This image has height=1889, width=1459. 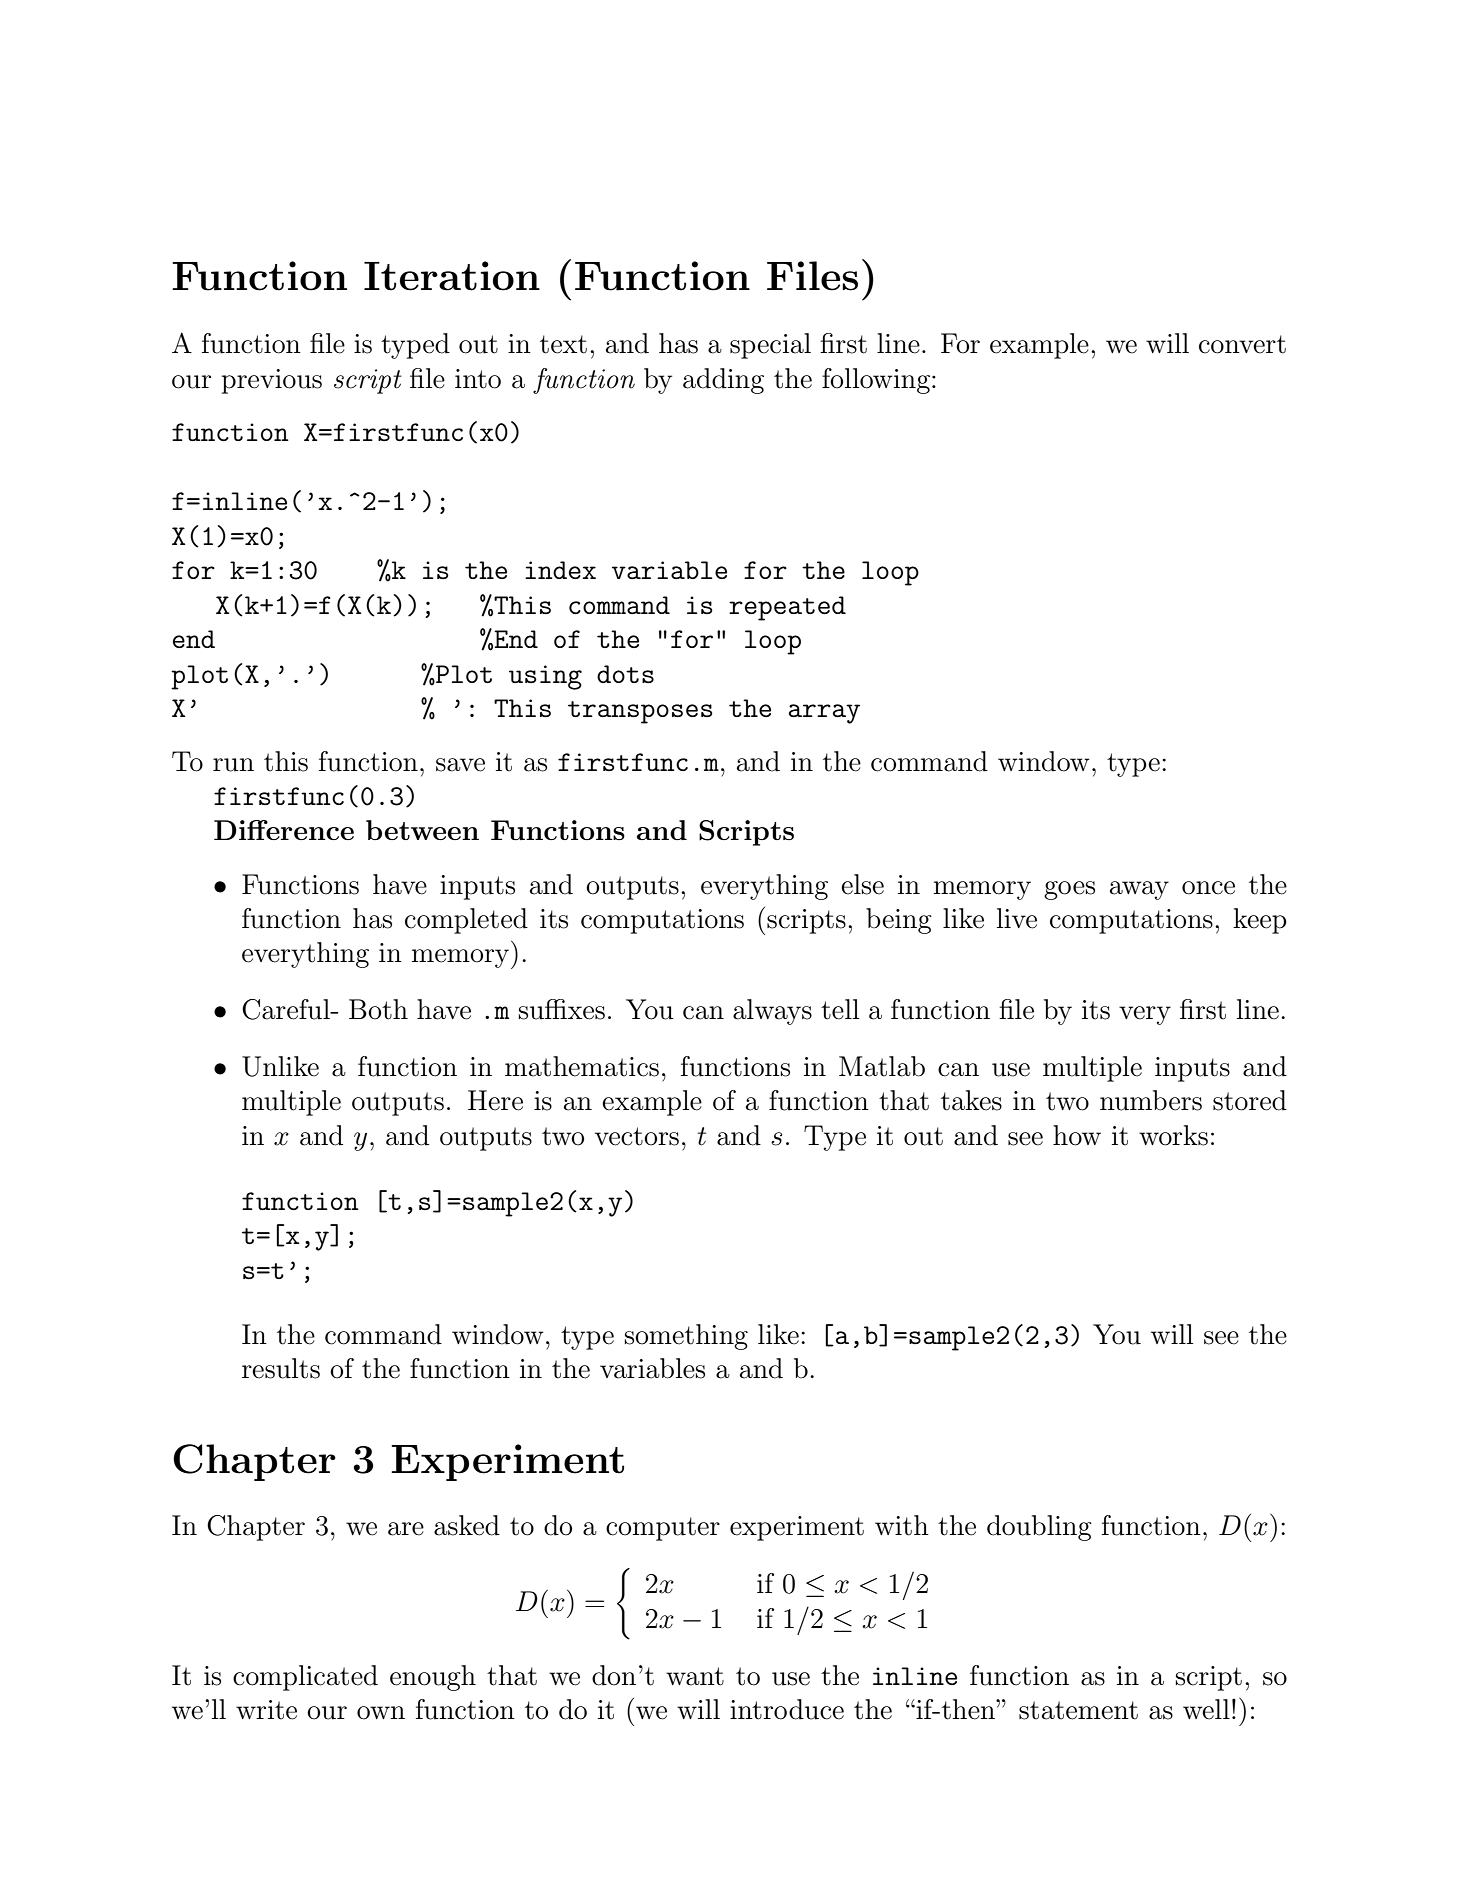 What do you see at coordinates (305, 1678) in the image?
I see `complicated` at bounding box center [305, 1678].
